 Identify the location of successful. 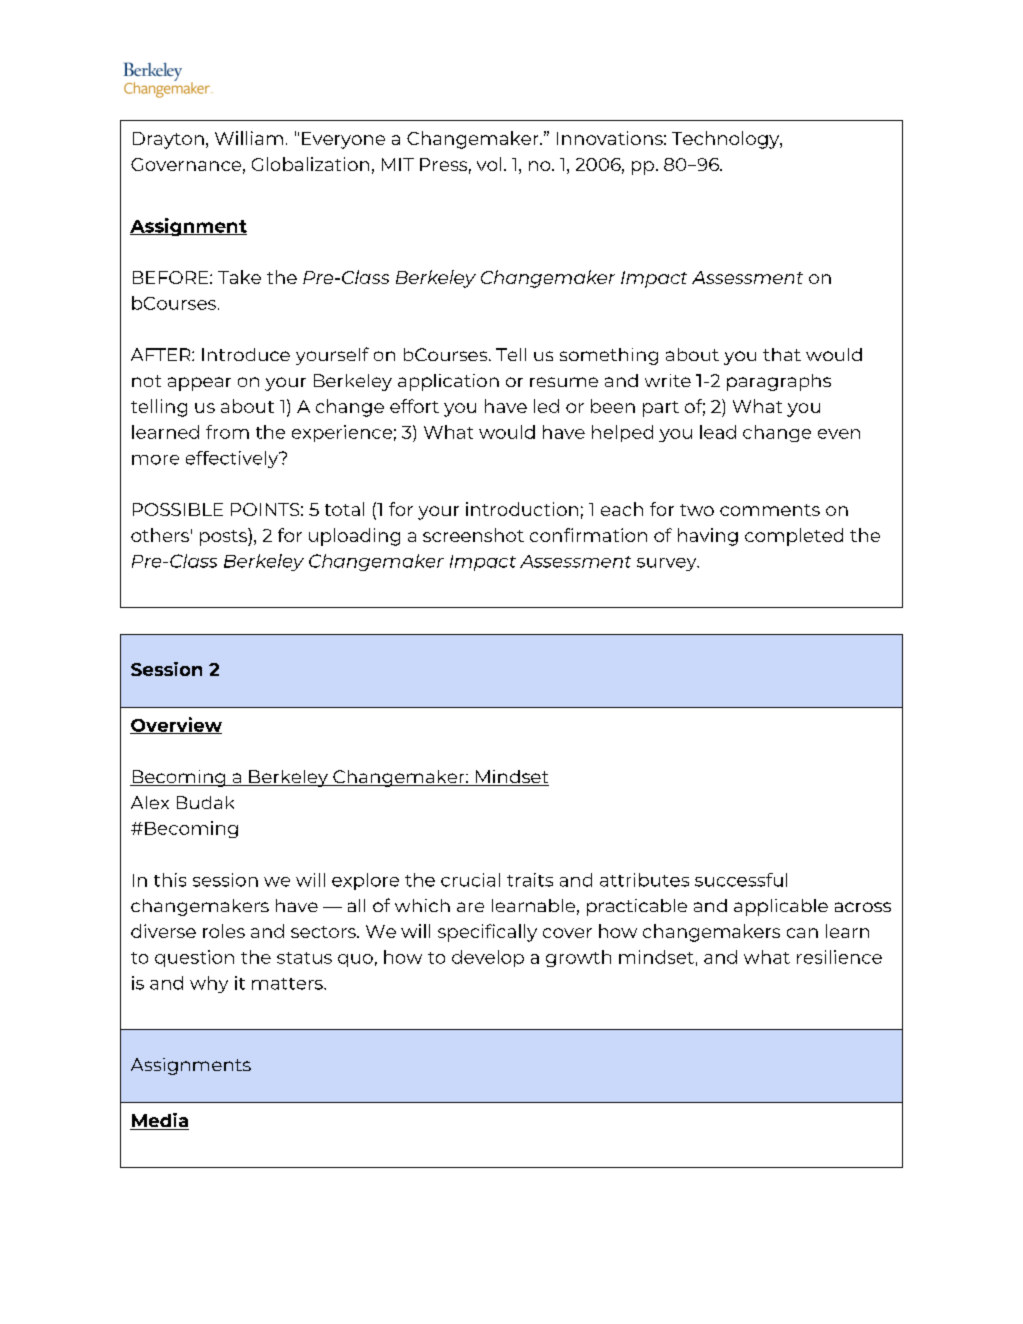
(741, 880).
